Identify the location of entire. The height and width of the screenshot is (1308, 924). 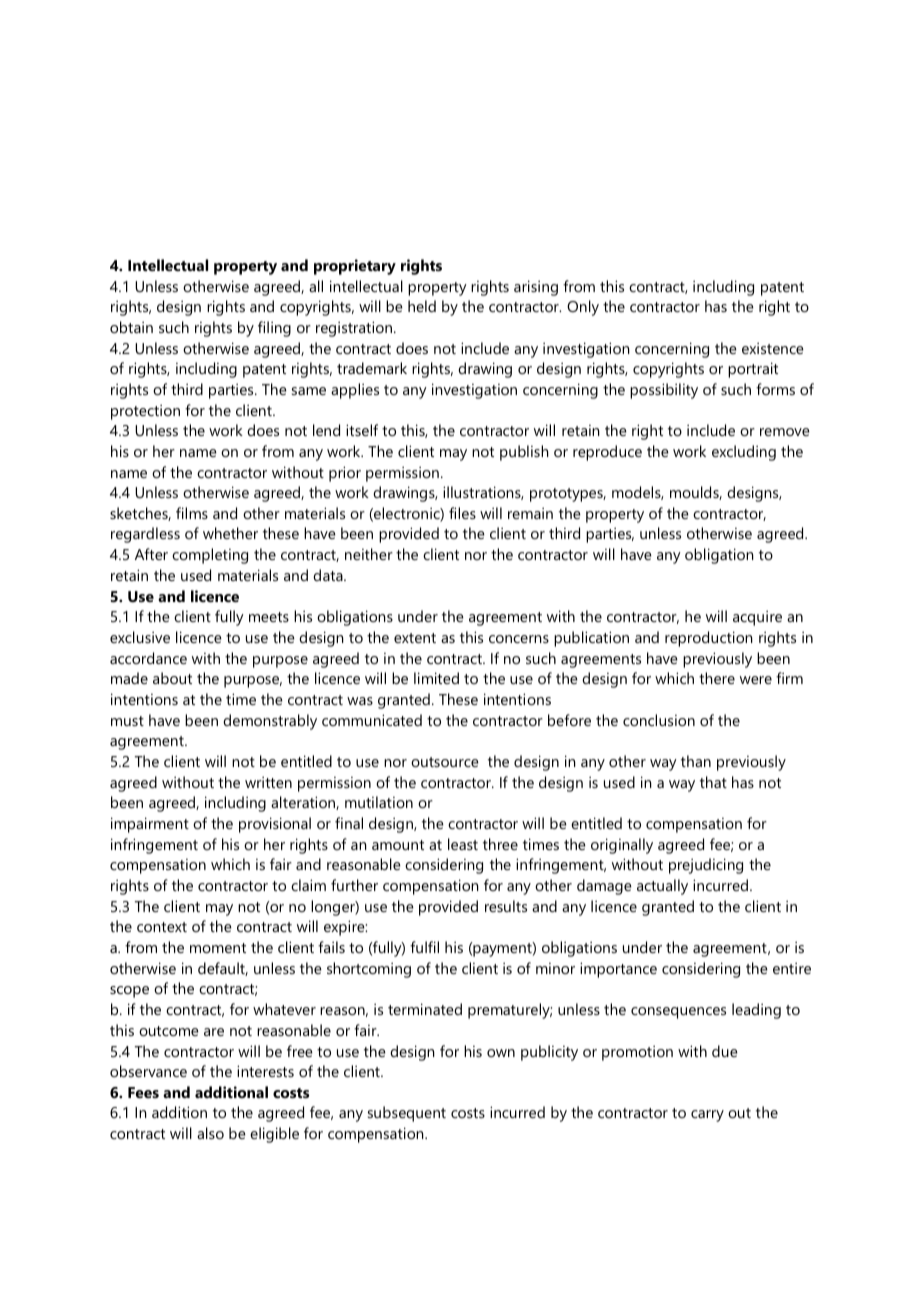
(792, 968).
